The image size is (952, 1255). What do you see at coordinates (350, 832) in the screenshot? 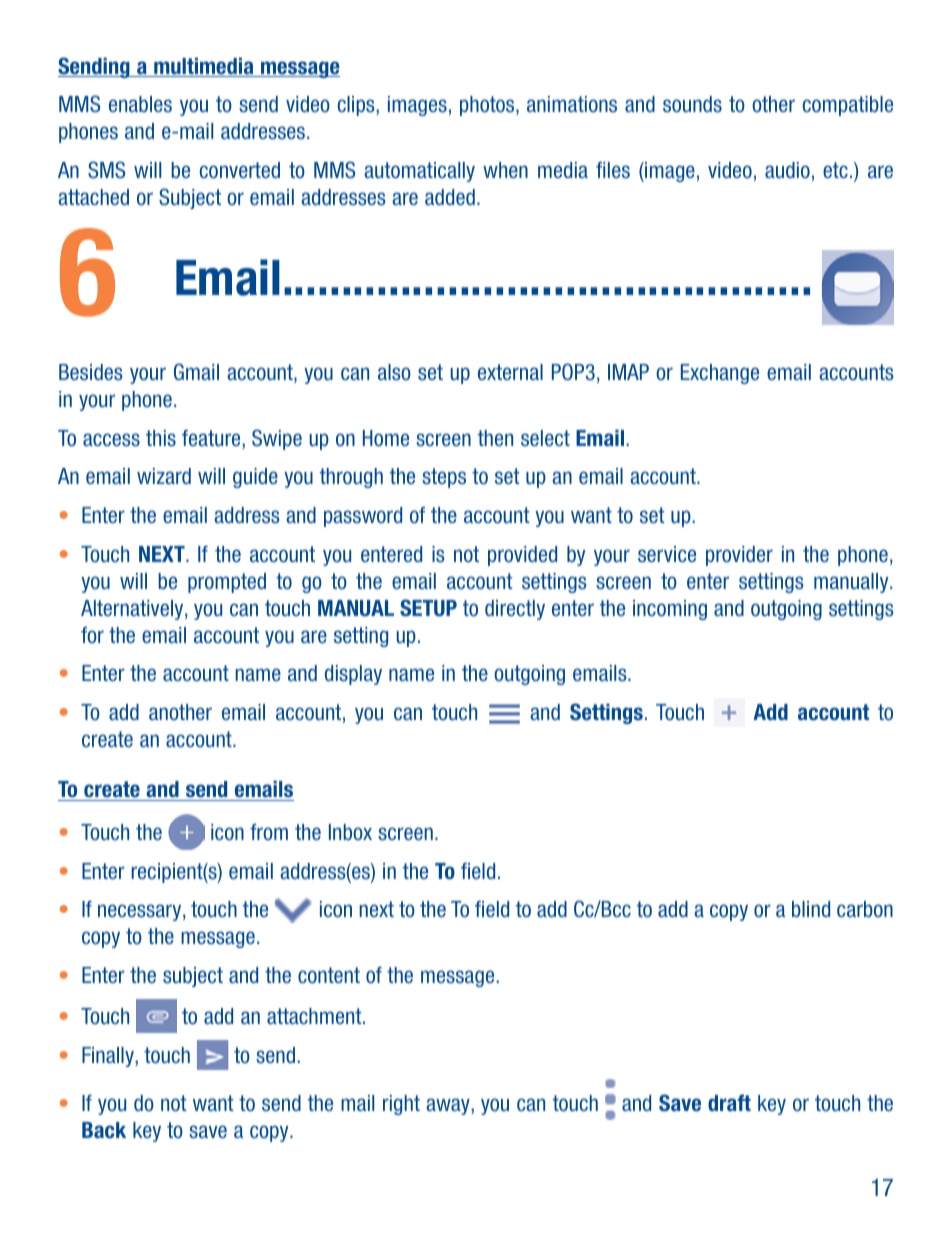
I see `Inbox` at bounding box center [350, 832].
